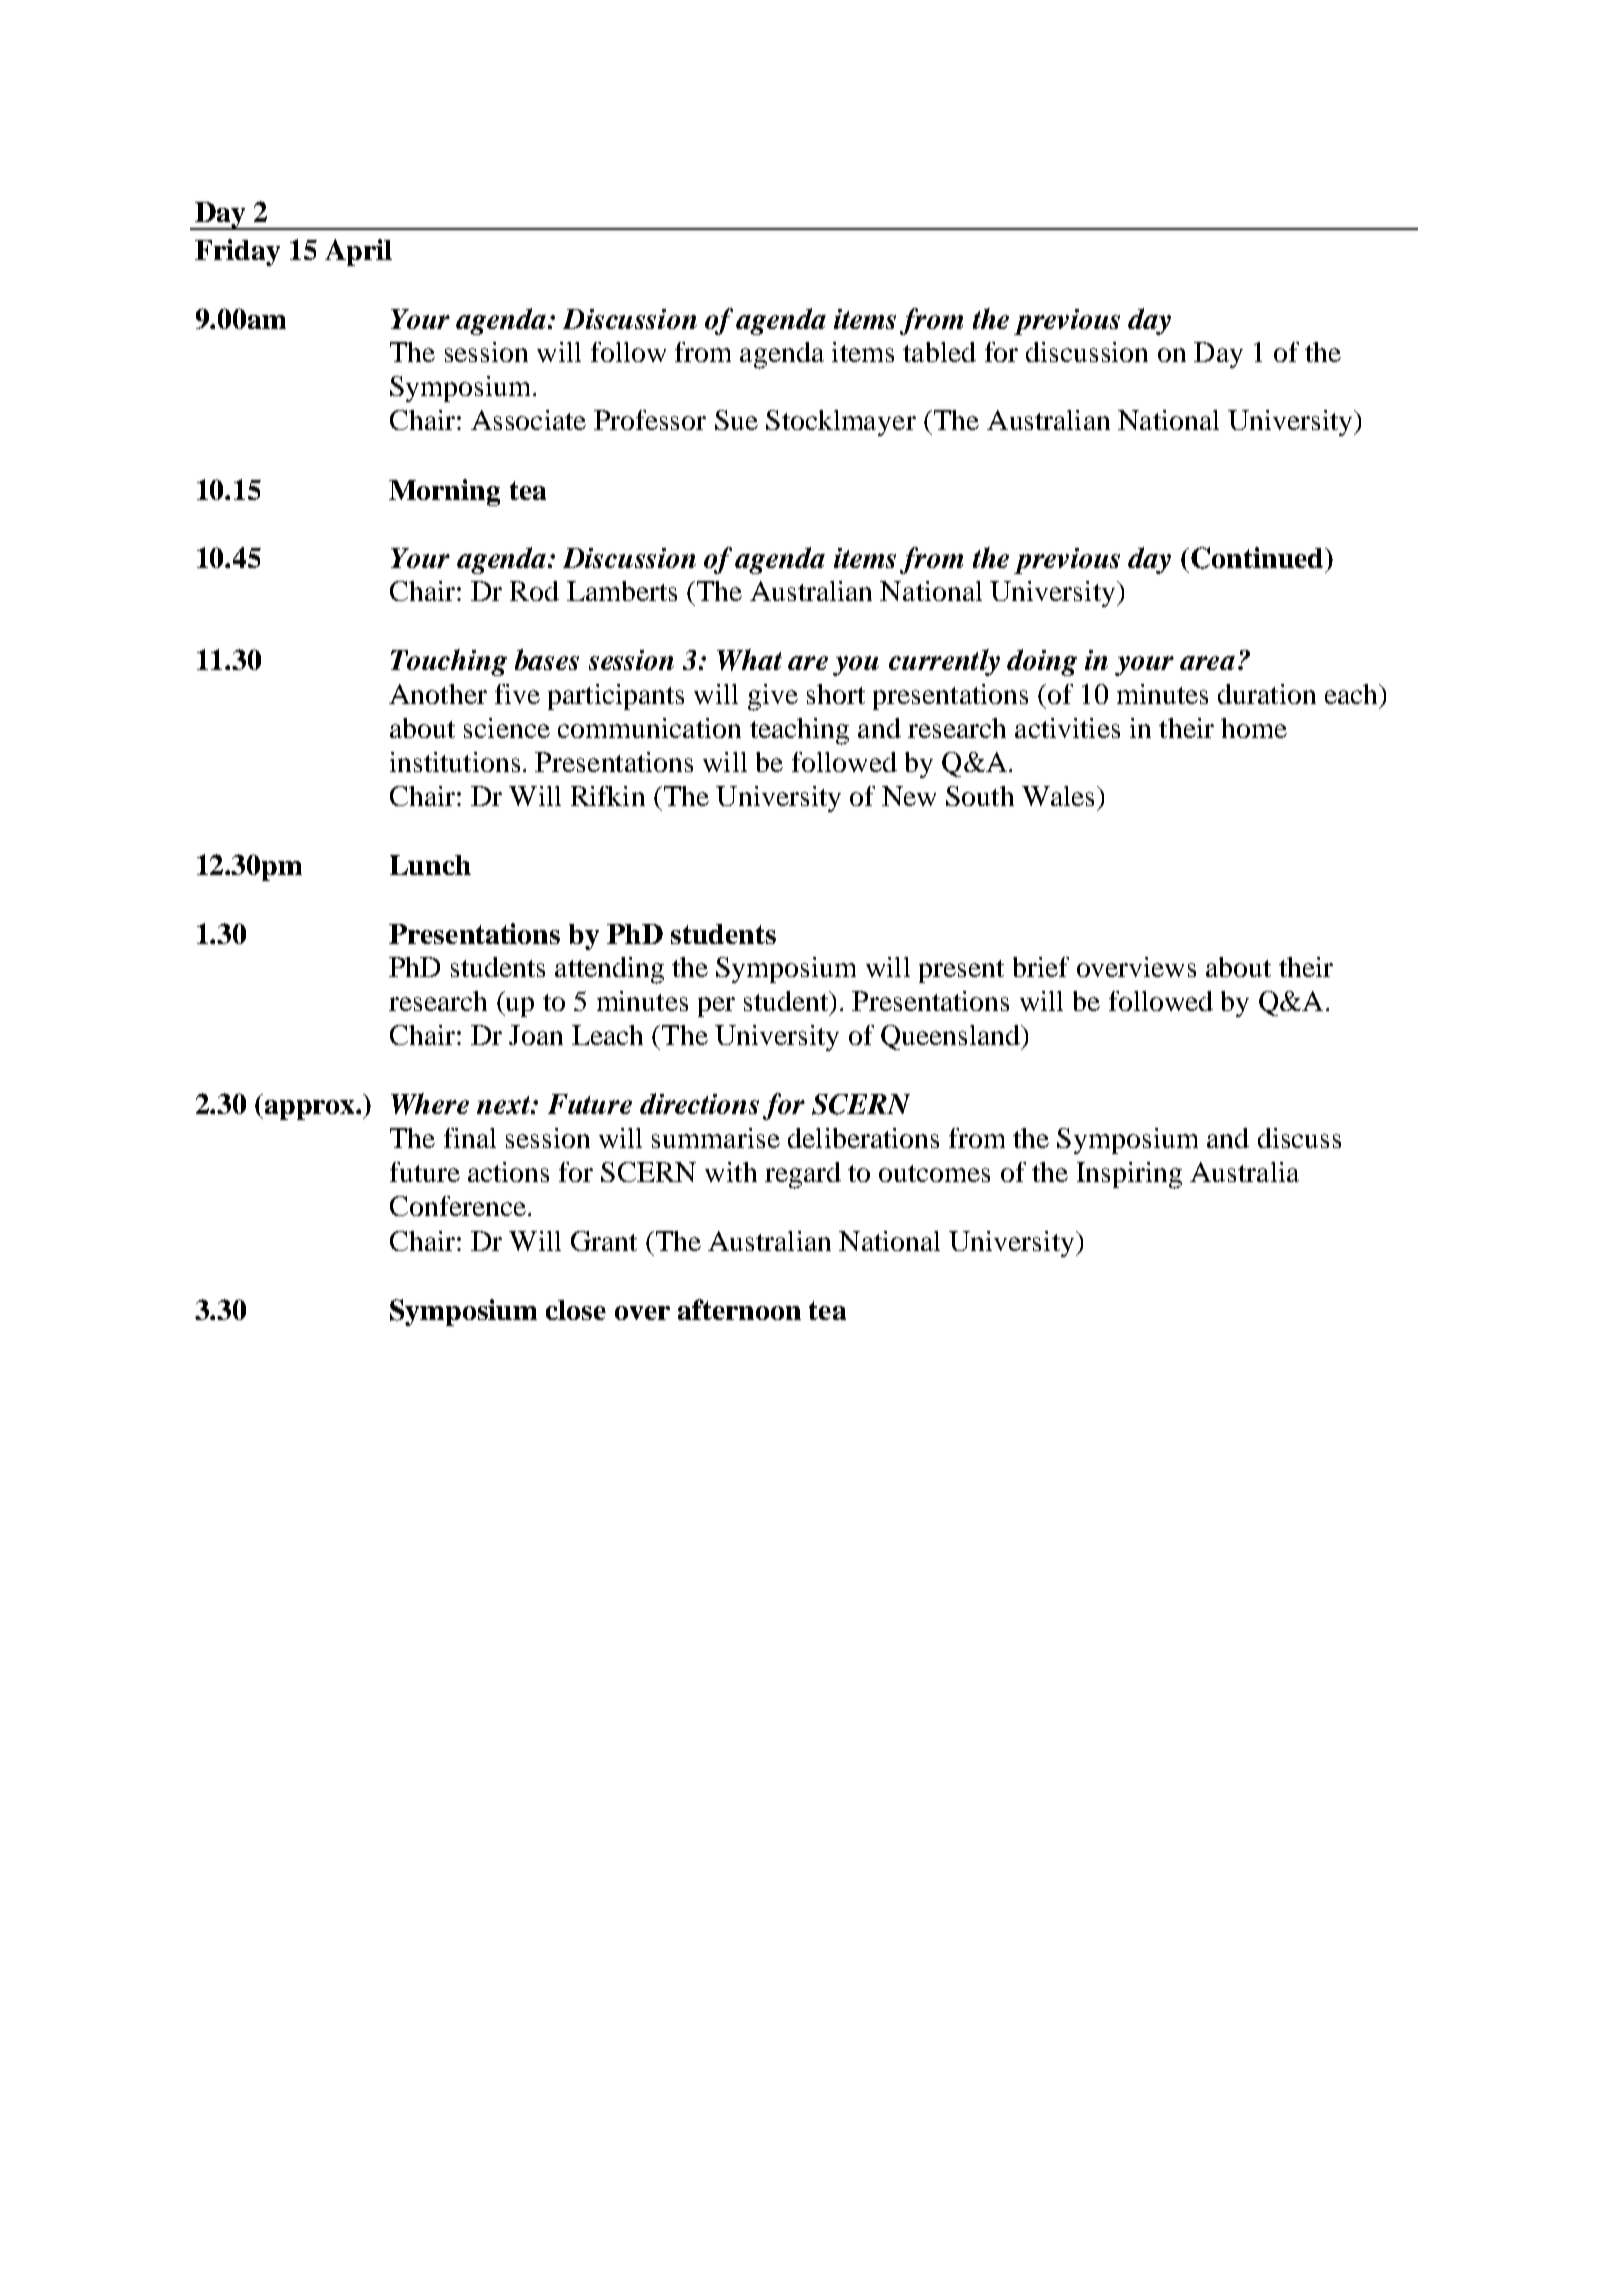 The image size is (1608, 2274). Describe the element at coordinates (939, 352) in the page. I see `tabled` at that location.
